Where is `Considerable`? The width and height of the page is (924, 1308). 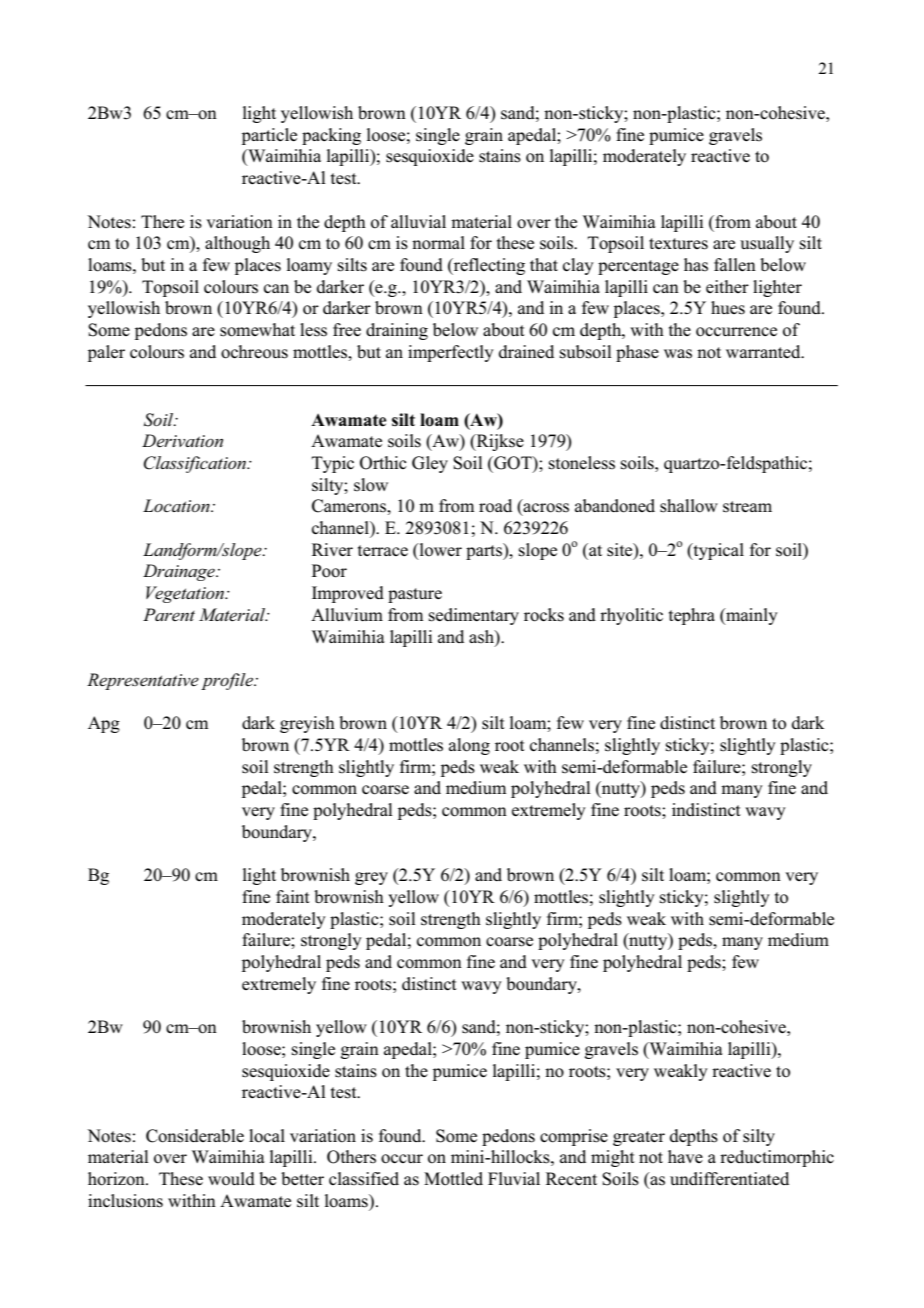
Considerable is located at coordinates (195, 1136).
